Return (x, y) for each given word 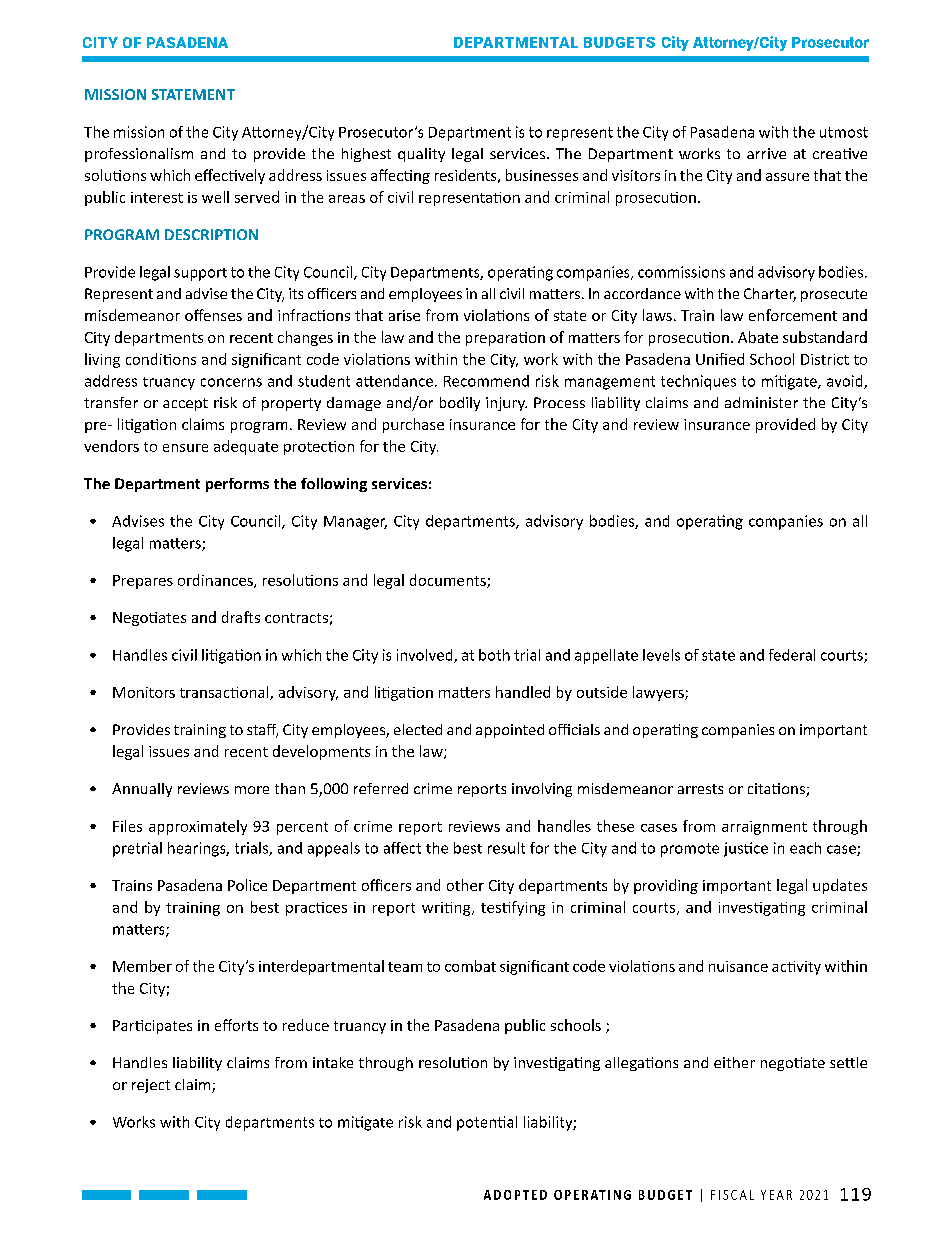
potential (487, 1123)
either (734, 1062)
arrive (766, 153)
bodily (460, 404)
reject (151, 1086)
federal (792, 655)
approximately (198, 827)
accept (185, 404)
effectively (230, 176)
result (506, 848)
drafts (241, 617)
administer (761, 402)
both (494, 655)
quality (421, 155)
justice (746, 849)
